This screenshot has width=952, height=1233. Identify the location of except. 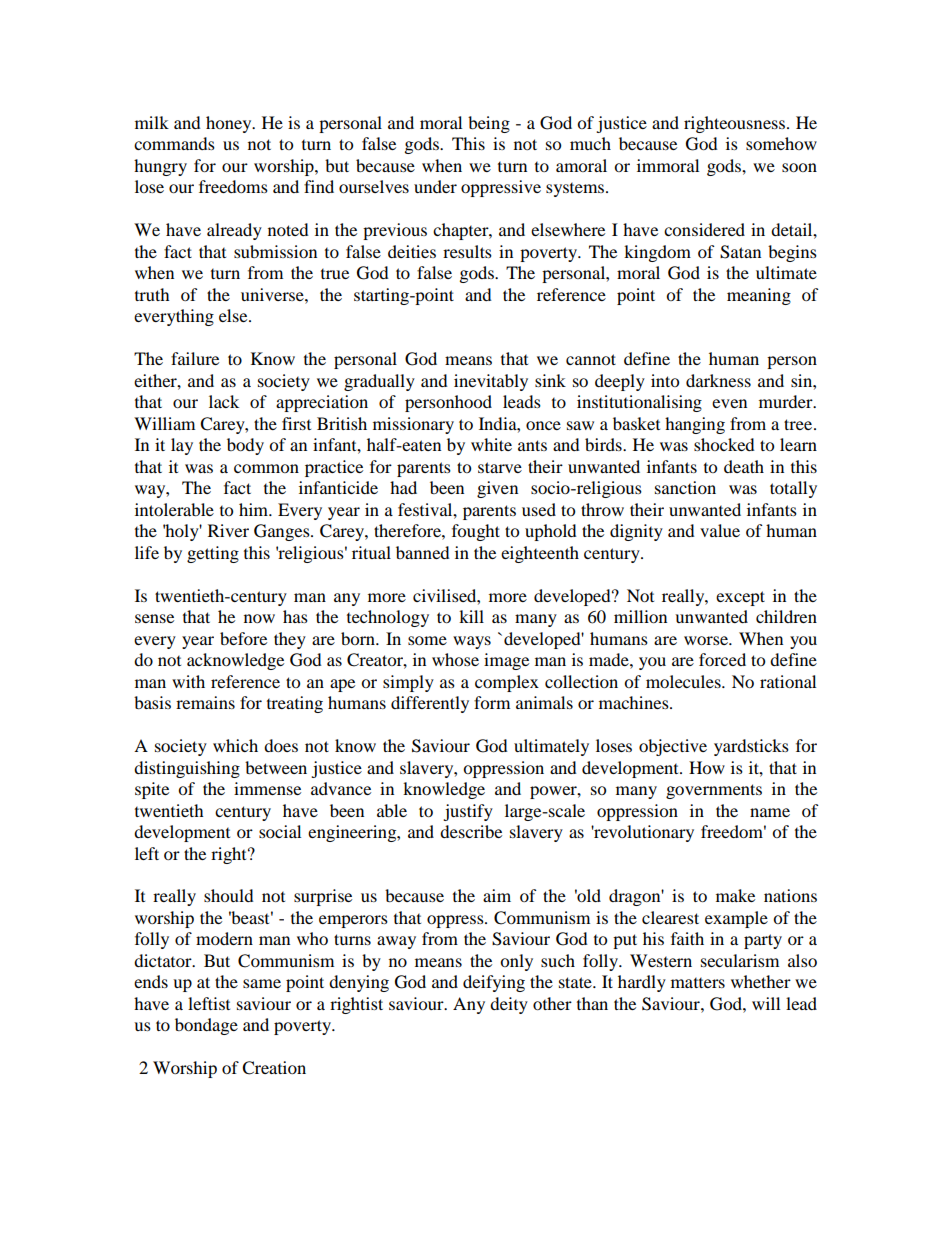
(740, 598).
